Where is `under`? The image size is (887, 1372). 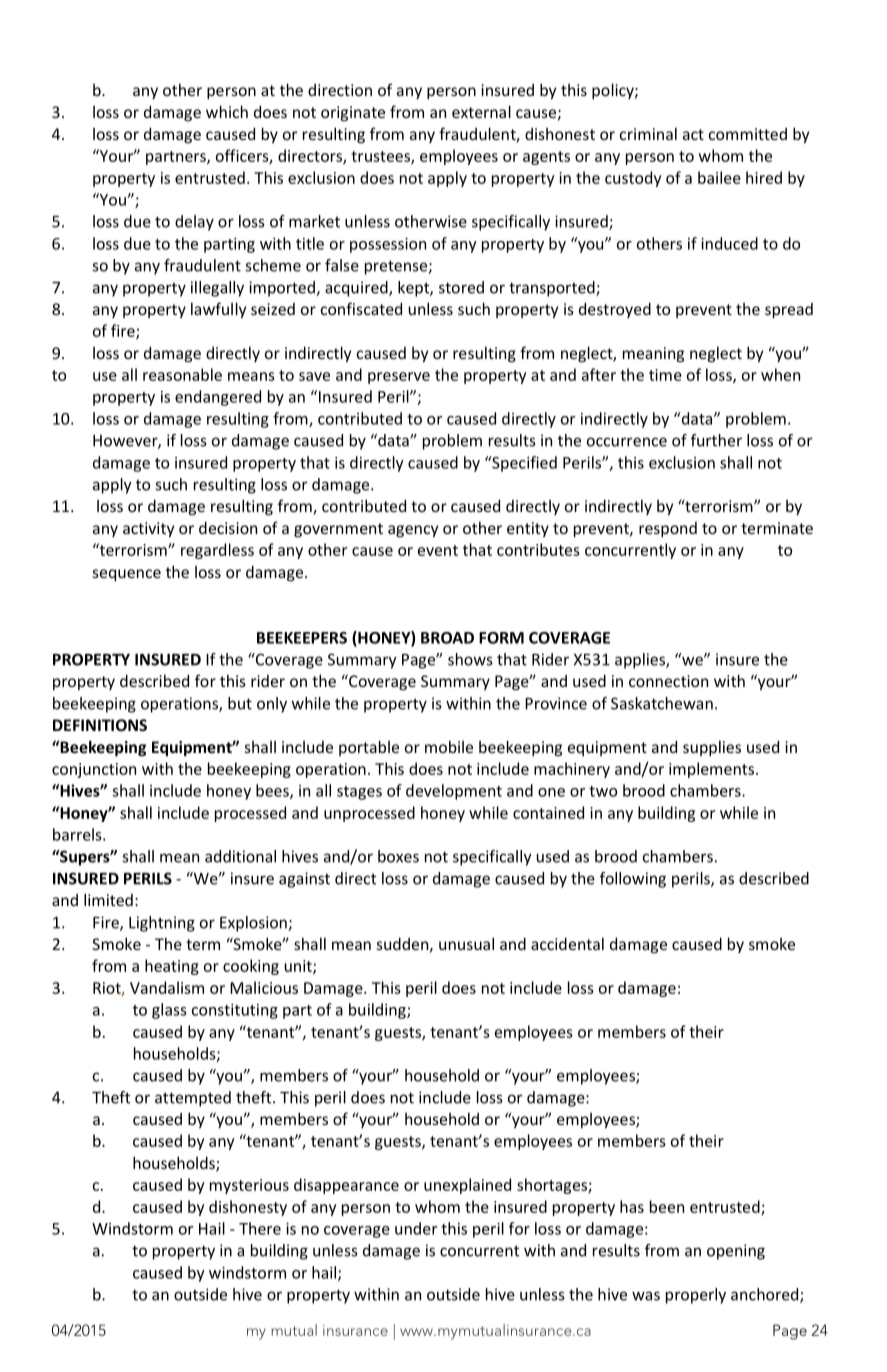
under is located at coordinates (416, 1228).
